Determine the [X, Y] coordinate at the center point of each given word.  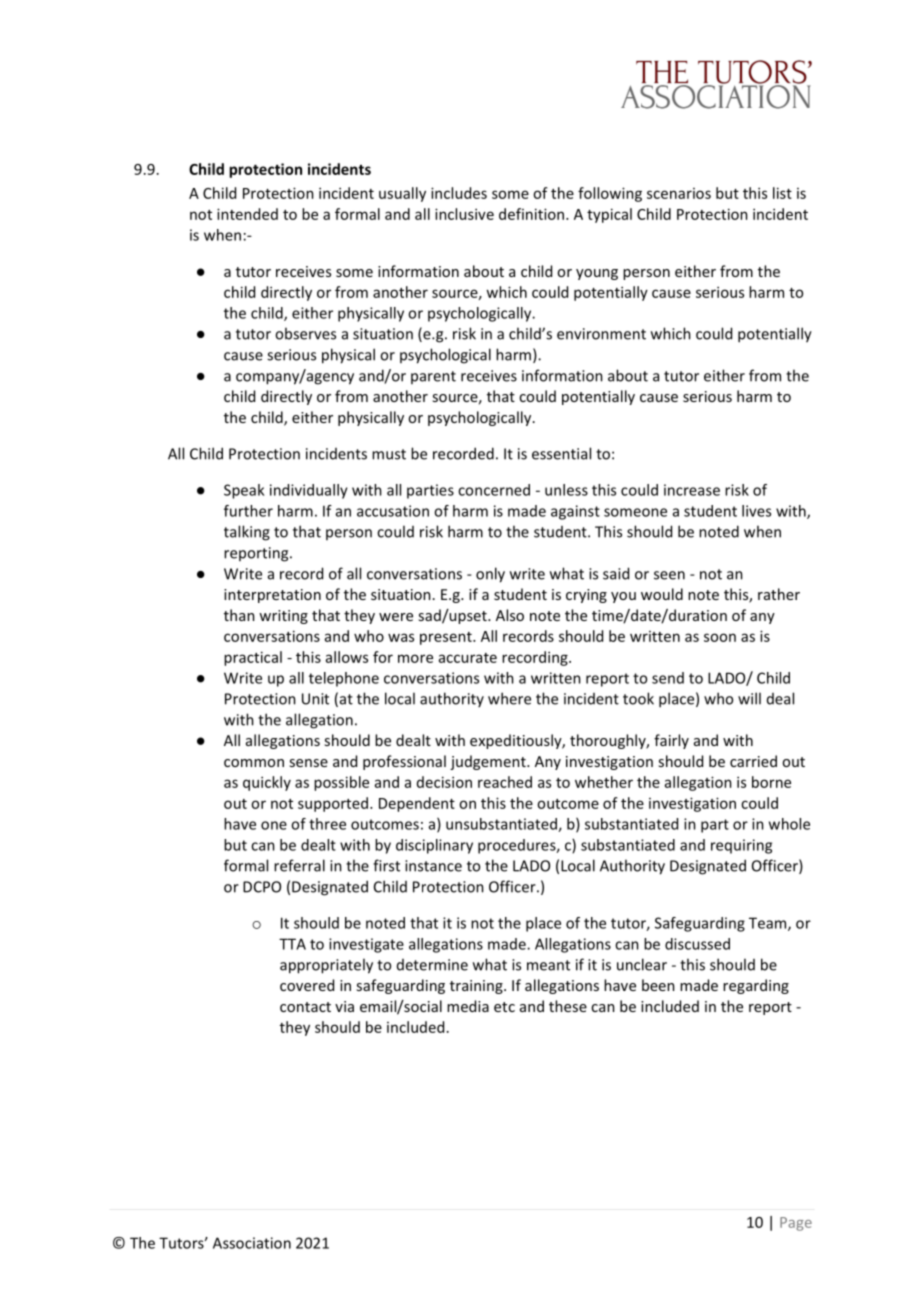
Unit [315, 699]
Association [252, 1243]
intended [247, 214]
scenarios [679, 193]
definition [533, 214]
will [749, 698]
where [509, 698]
